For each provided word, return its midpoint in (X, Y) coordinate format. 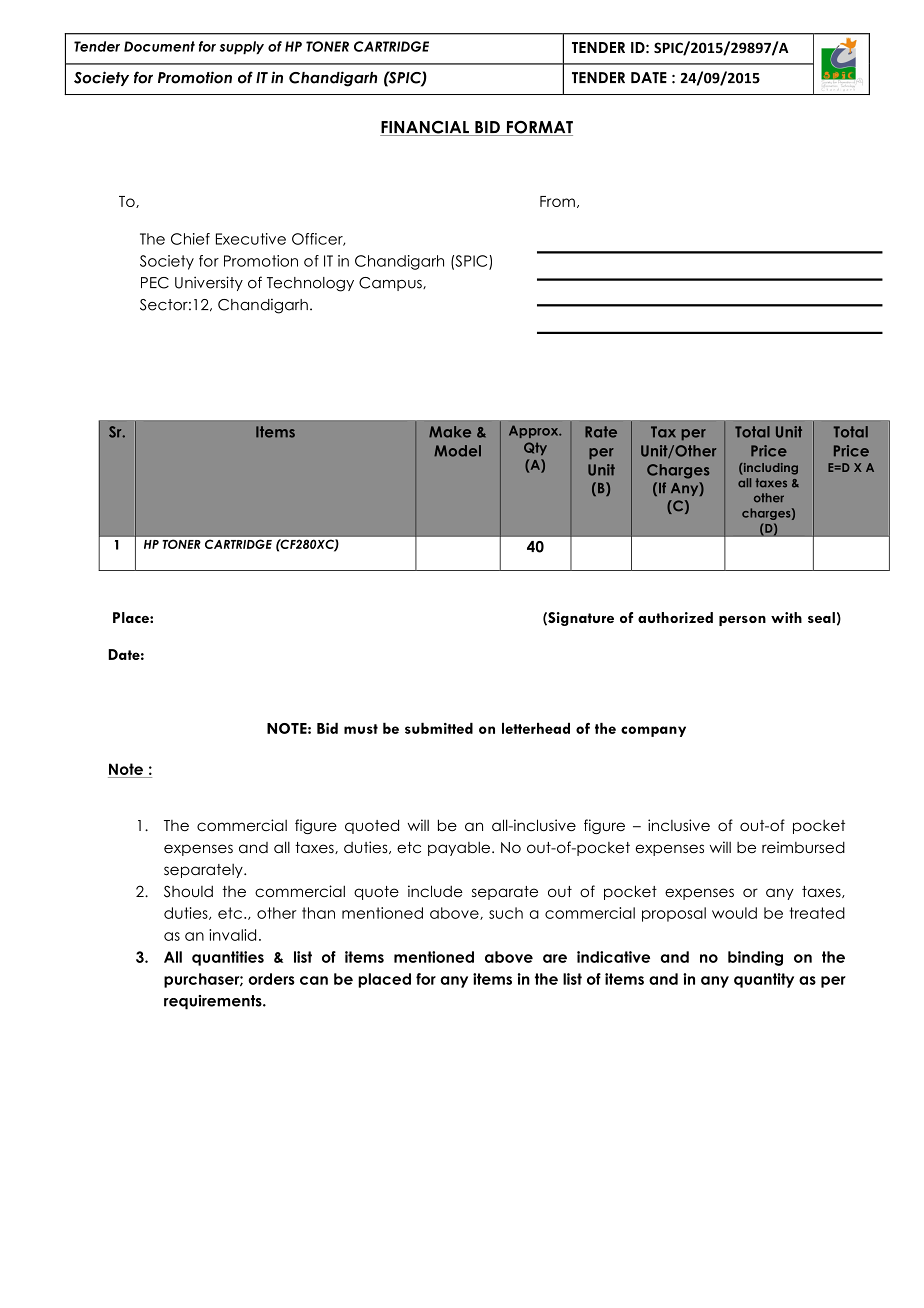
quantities (228, 958)
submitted (439, 728)
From (557, 201)
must (361, 729)
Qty (535, 448)
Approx (535, 431)
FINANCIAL (425, 128)
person (742, 621)
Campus (391, 284)
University (209, 283)
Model (457, 451)
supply (242, 47)
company (653, 731)
